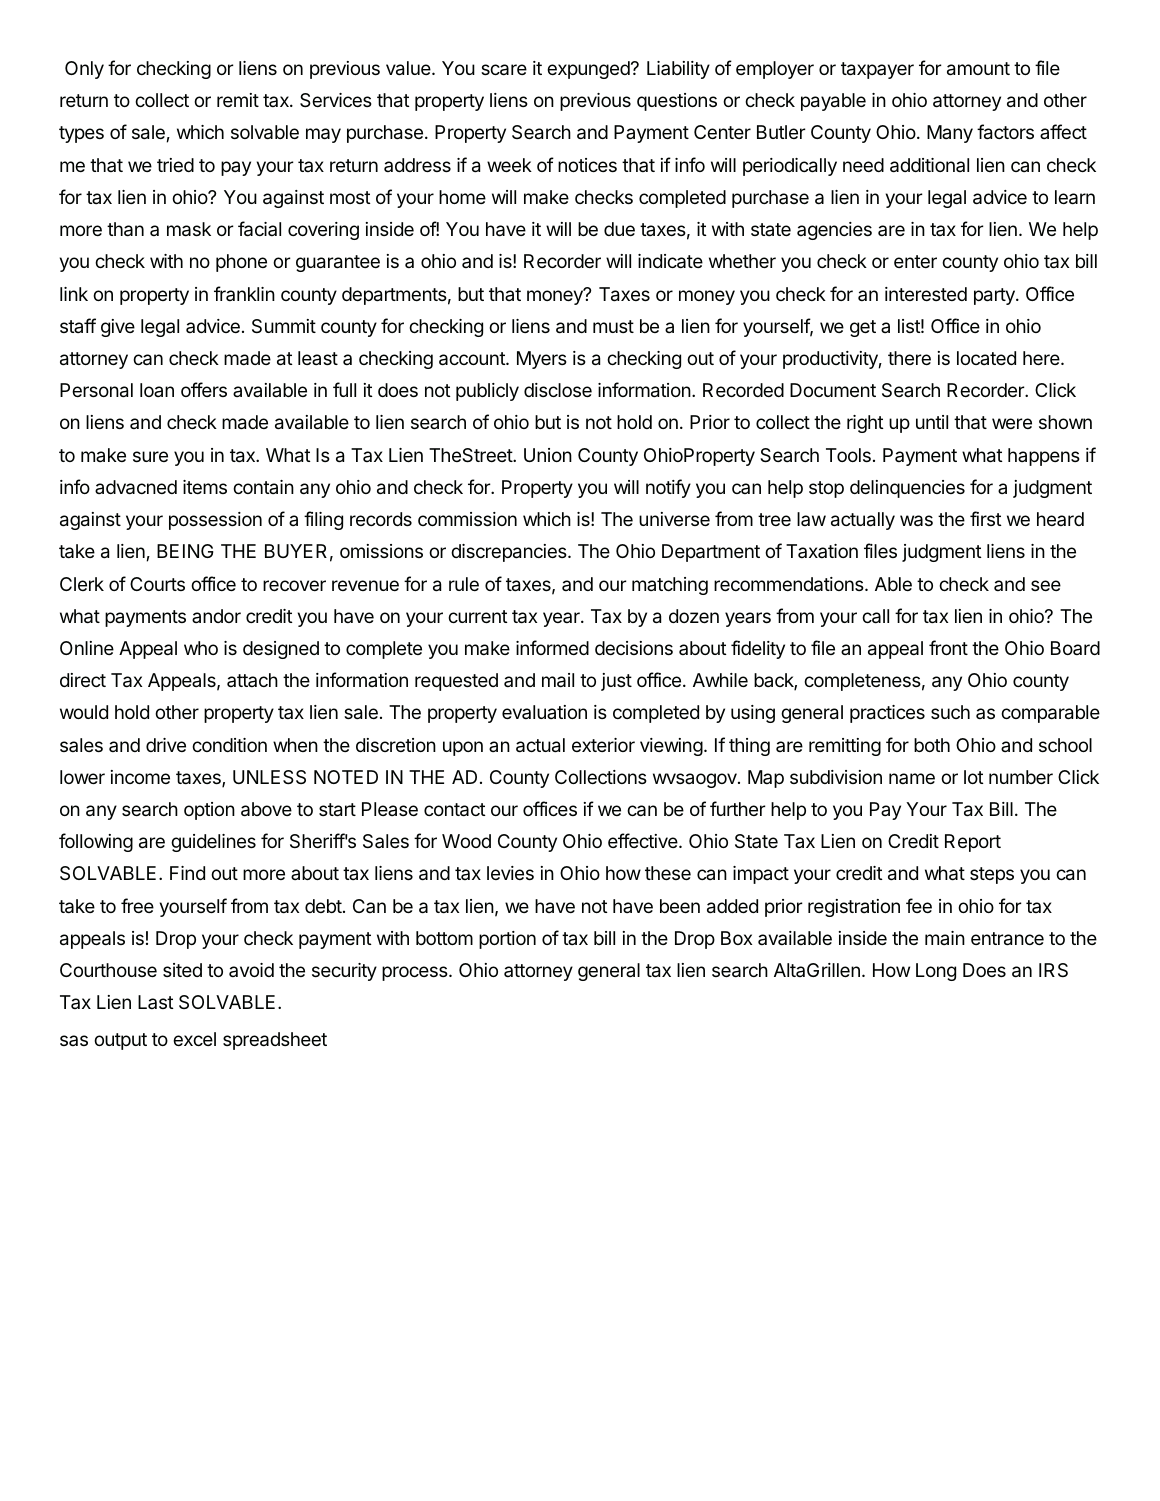 The image size is (1160, 1501). Describe the element at coordinates (986, 358) in the screenshot. I see `located` at that location.
